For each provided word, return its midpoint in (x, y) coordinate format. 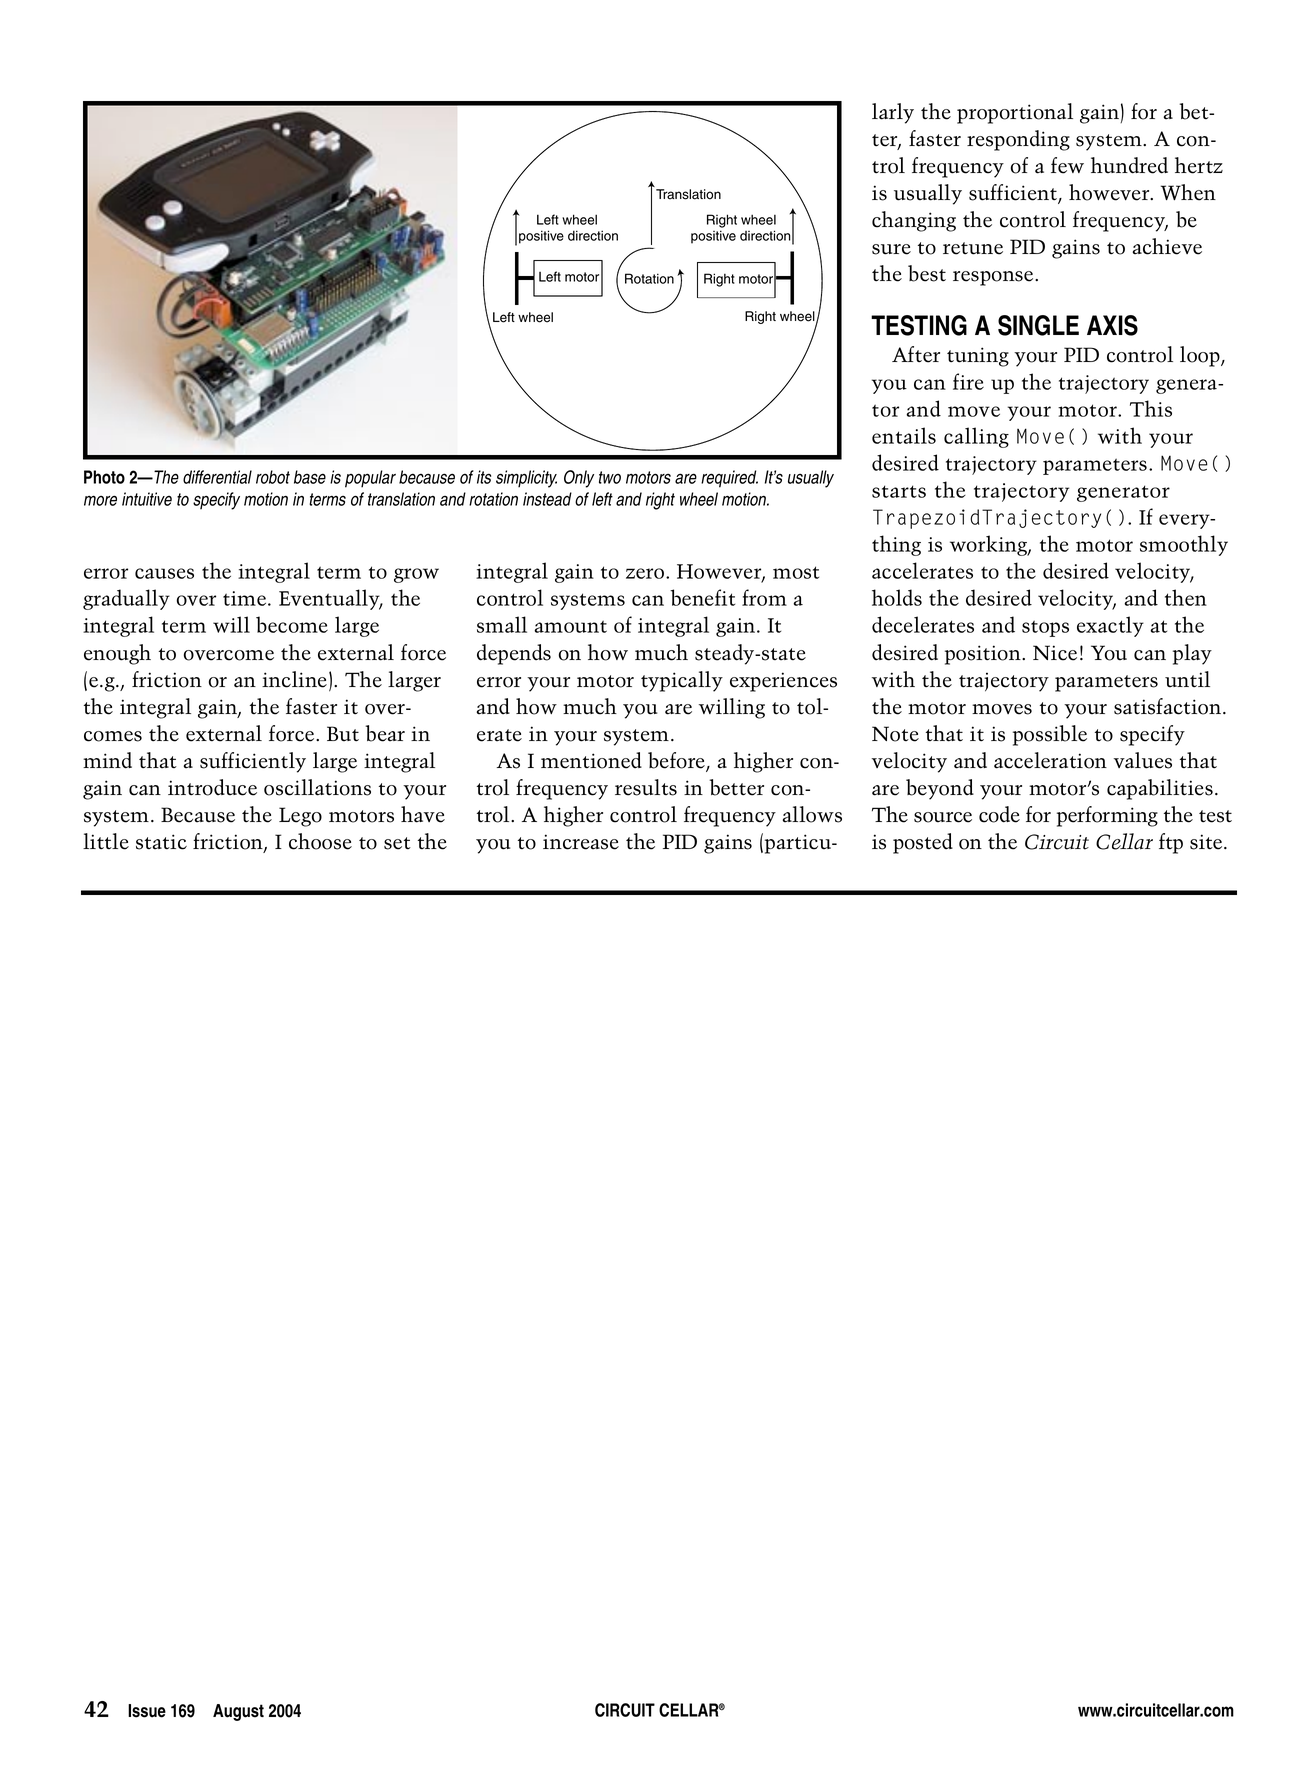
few (1067, 165)
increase (581, 842)
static (161, 842)
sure (891, 249)
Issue (147, 1711)
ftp (1171, 843)
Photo (104, 477)
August (238, 1712)
